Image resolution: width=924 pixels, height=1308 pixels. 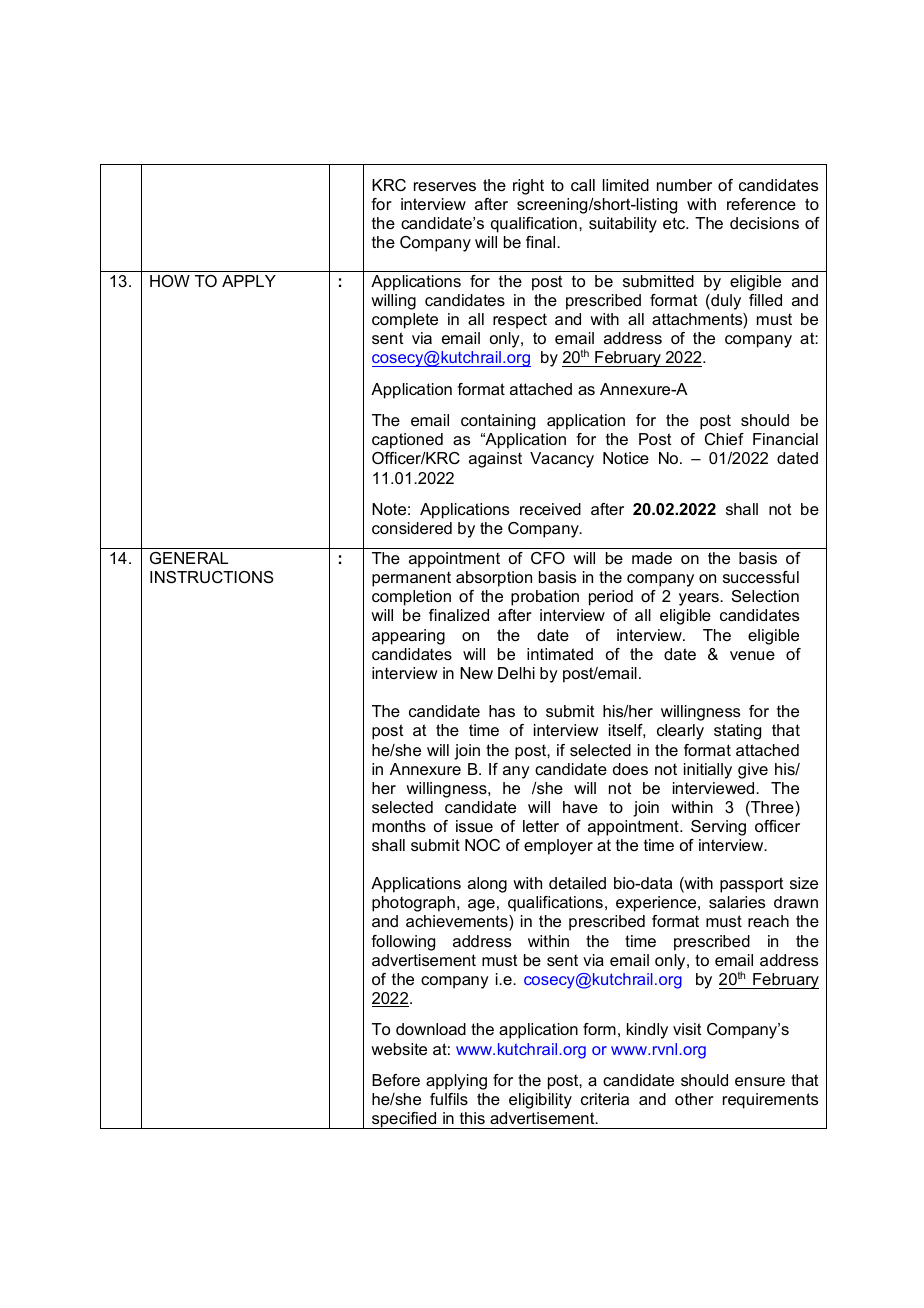 What do you see at coordinates (396, 1080) in the screenshot?
I see `Before` at bounding box center [396, 1080].
